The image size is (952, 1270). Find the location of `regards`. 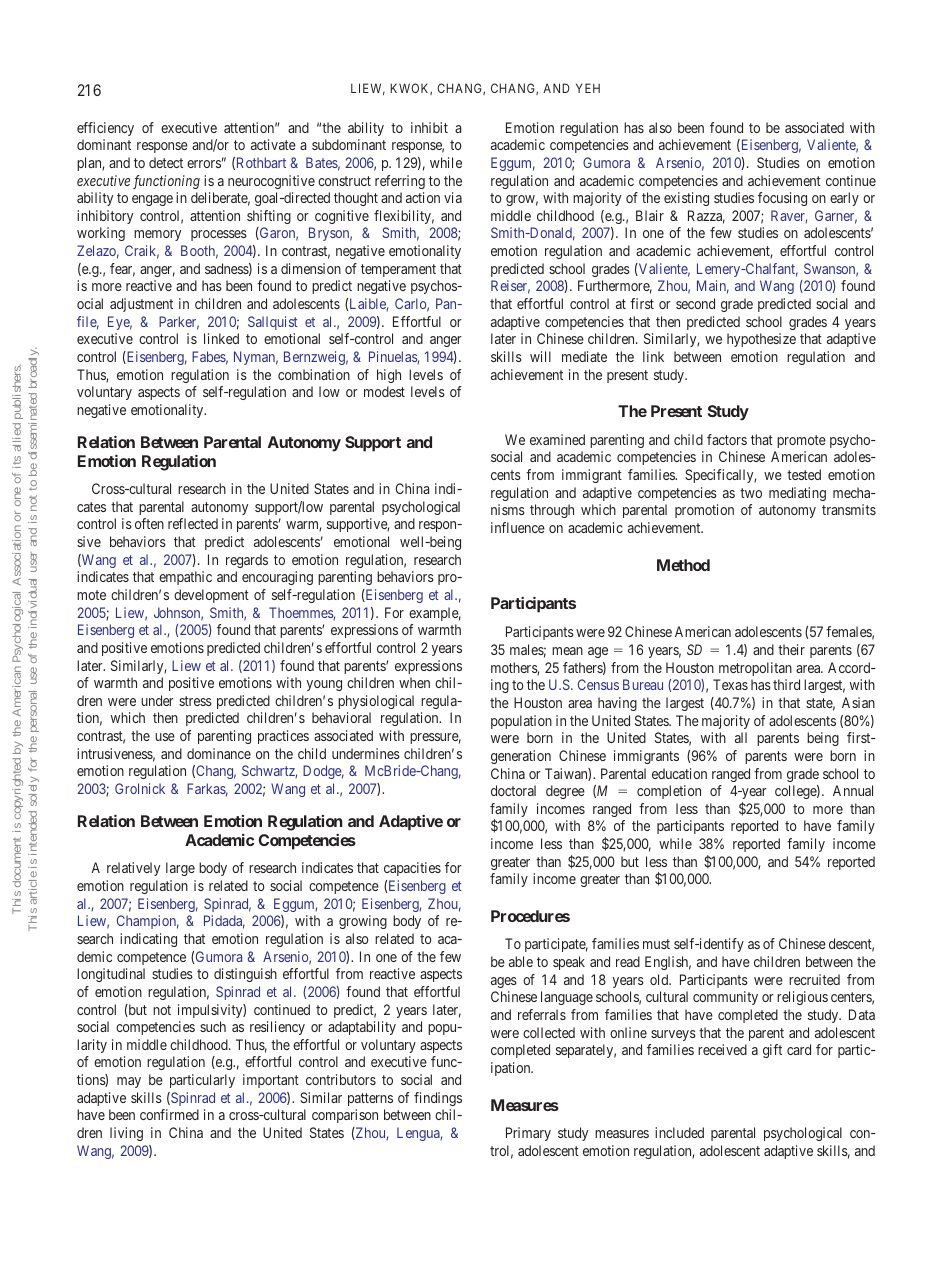

regards is located at coordinates (247, 561).
